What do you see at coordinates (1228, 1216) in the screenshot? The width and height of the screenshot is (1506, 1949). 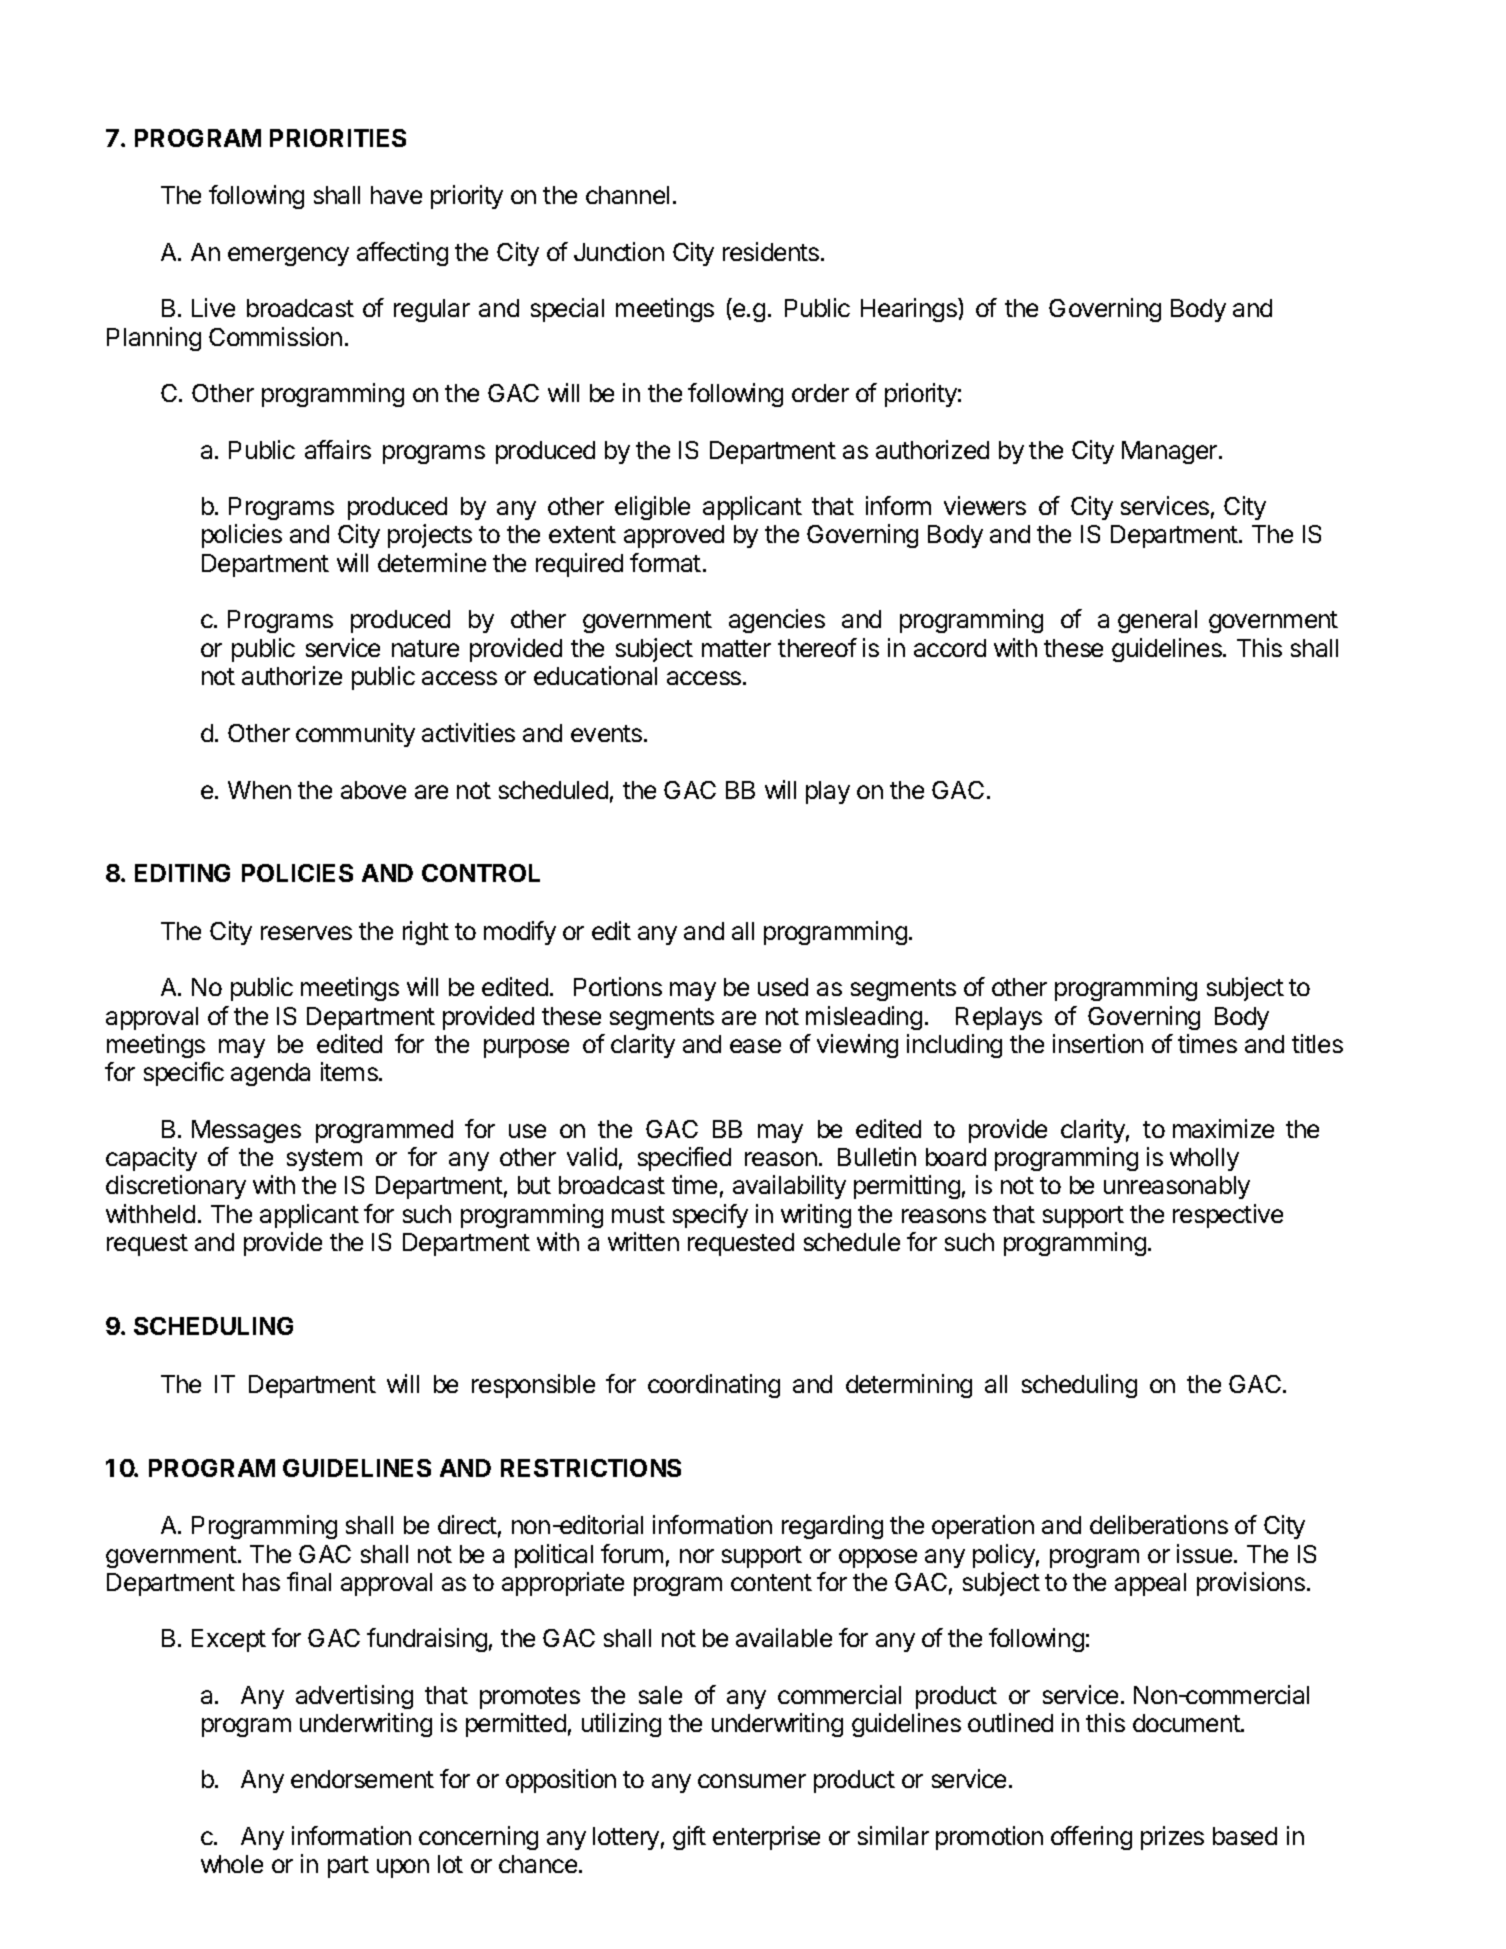 I see `respective` at bounding box center [1228, 1216].
